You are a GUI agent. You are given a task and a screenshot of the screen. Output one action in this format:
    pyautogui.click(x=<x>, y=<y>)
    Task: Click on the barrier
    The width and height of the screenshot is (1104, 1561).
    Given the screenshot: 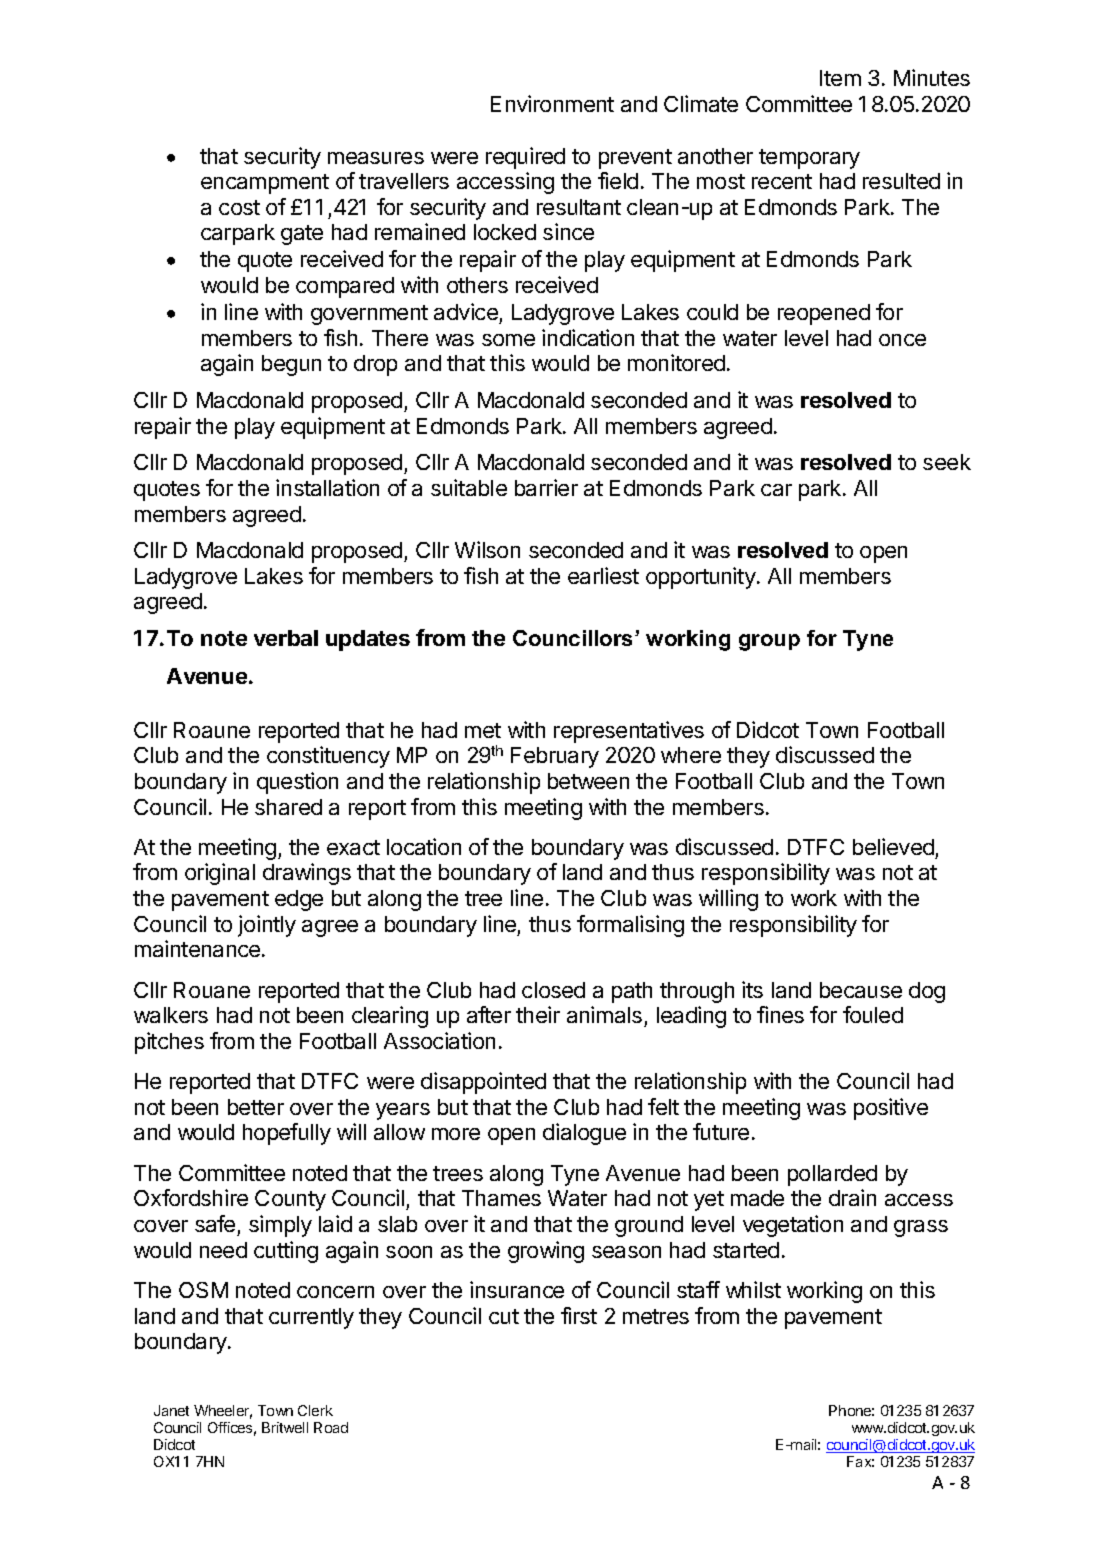 What is the action you would take?
    pyautogui.click(x=546, y=487)
